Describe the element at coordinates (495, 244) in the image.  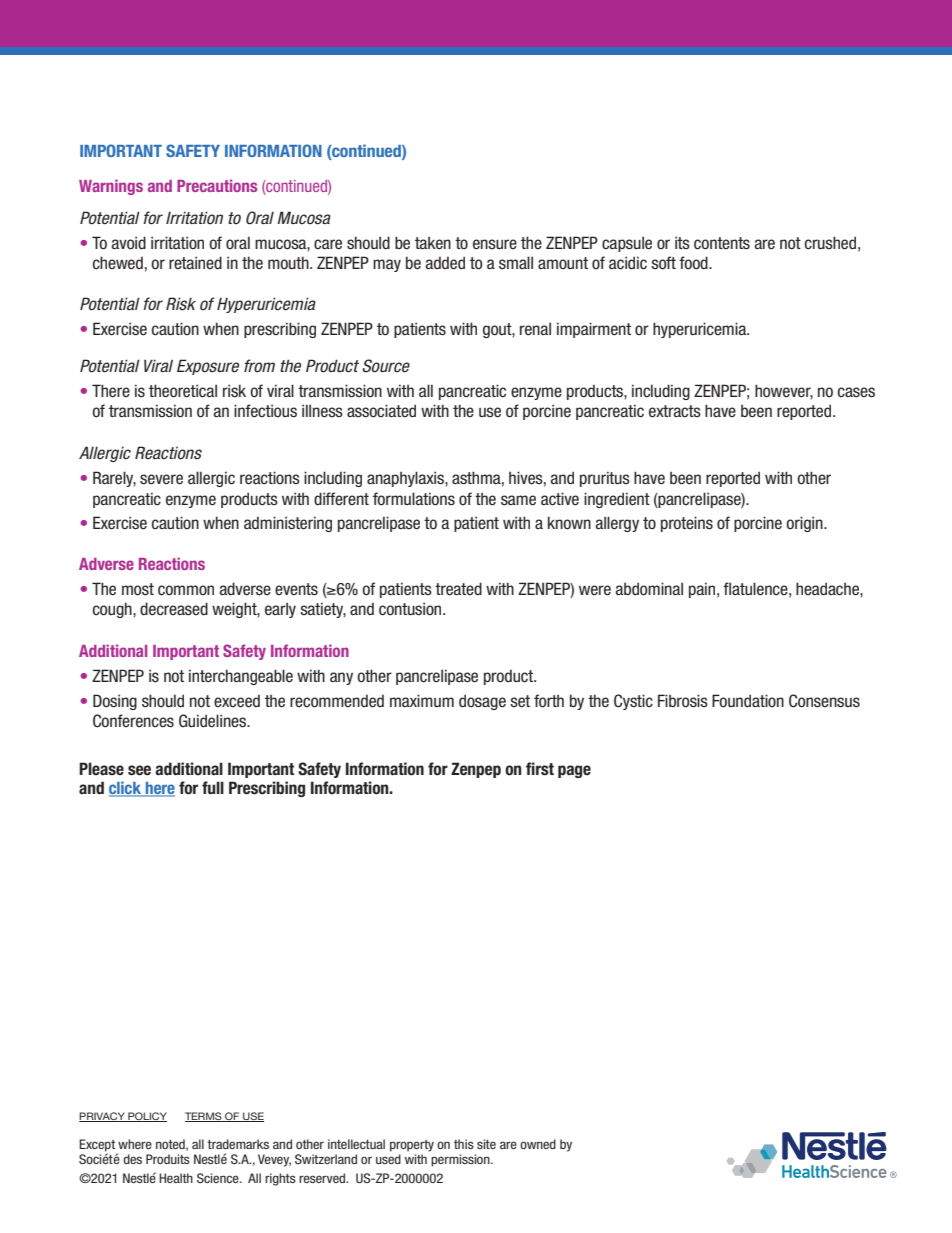
I see `ensure` at that location.
